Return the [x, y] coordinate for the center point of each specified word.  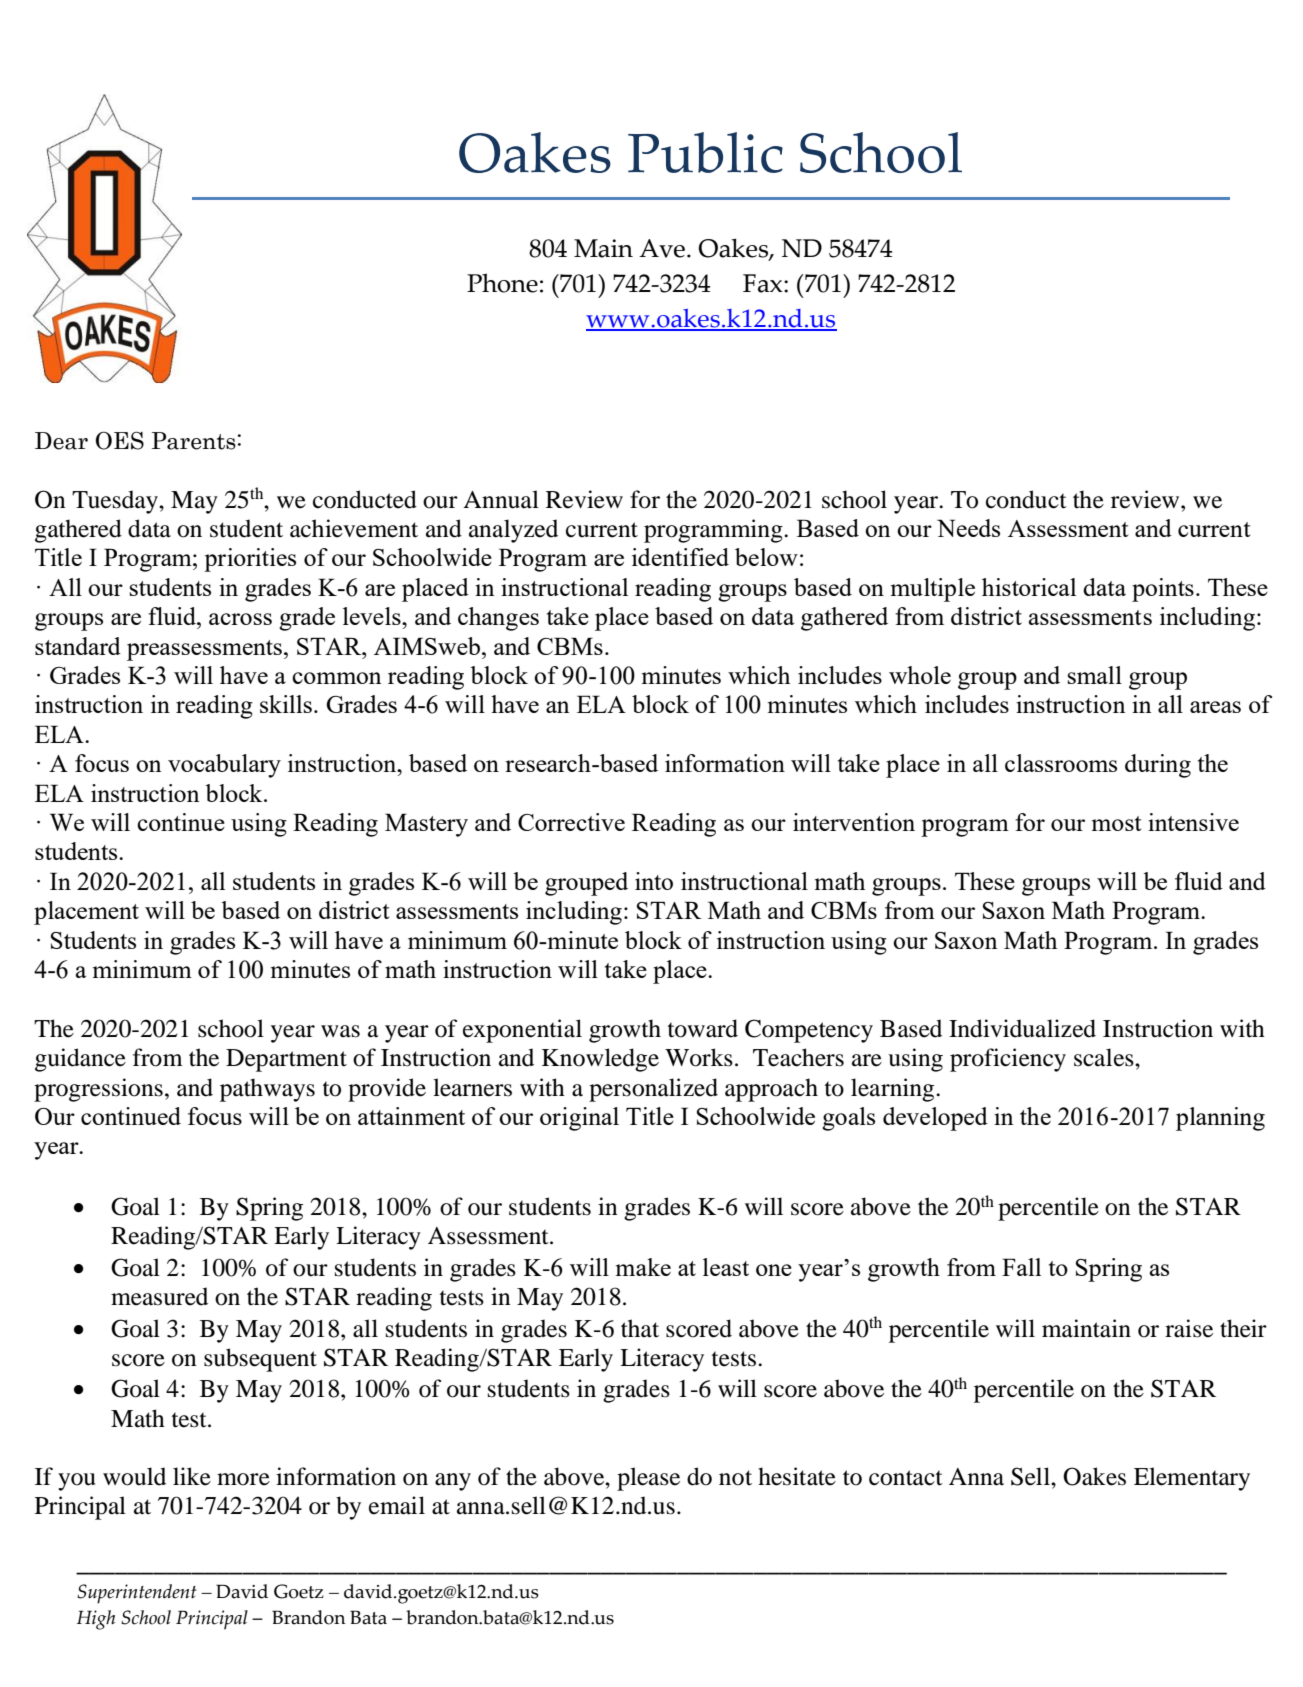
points [1163, 590]
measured [159, 1296]
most [1116, 823]
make [643, 1267]
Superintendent [137, 1594]
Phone [502, 283]
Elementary [1192, 1479]
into [654, 881]
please [648, 1479]
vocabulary [224, 766]
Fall [1021, 1267]
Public [705, 152]
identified [680, 557]
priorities [250, 560]
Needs [968, 528]
